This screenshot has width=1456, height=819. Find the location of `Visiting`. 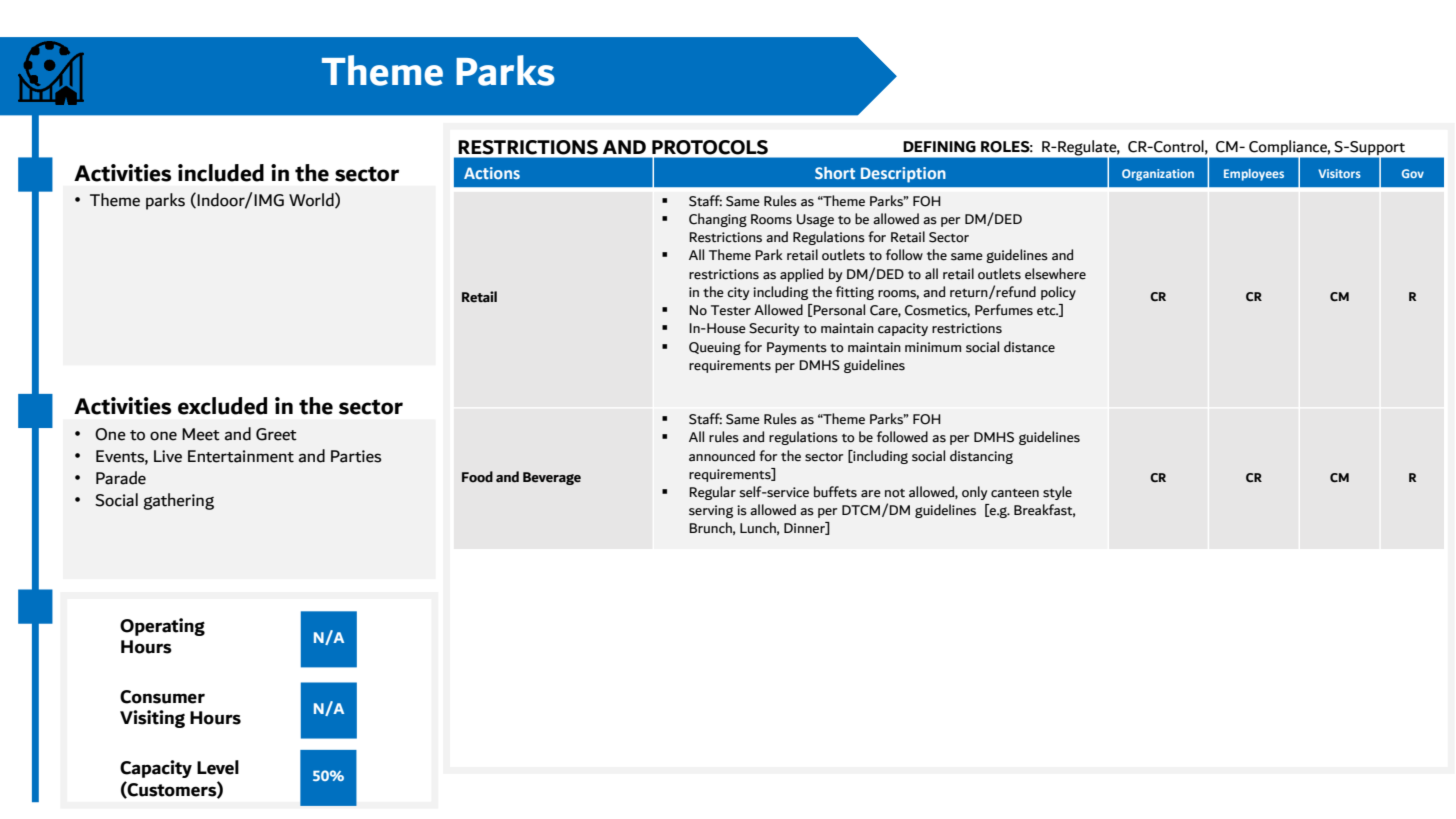

Visiting is located at coordinates (152, 719).
